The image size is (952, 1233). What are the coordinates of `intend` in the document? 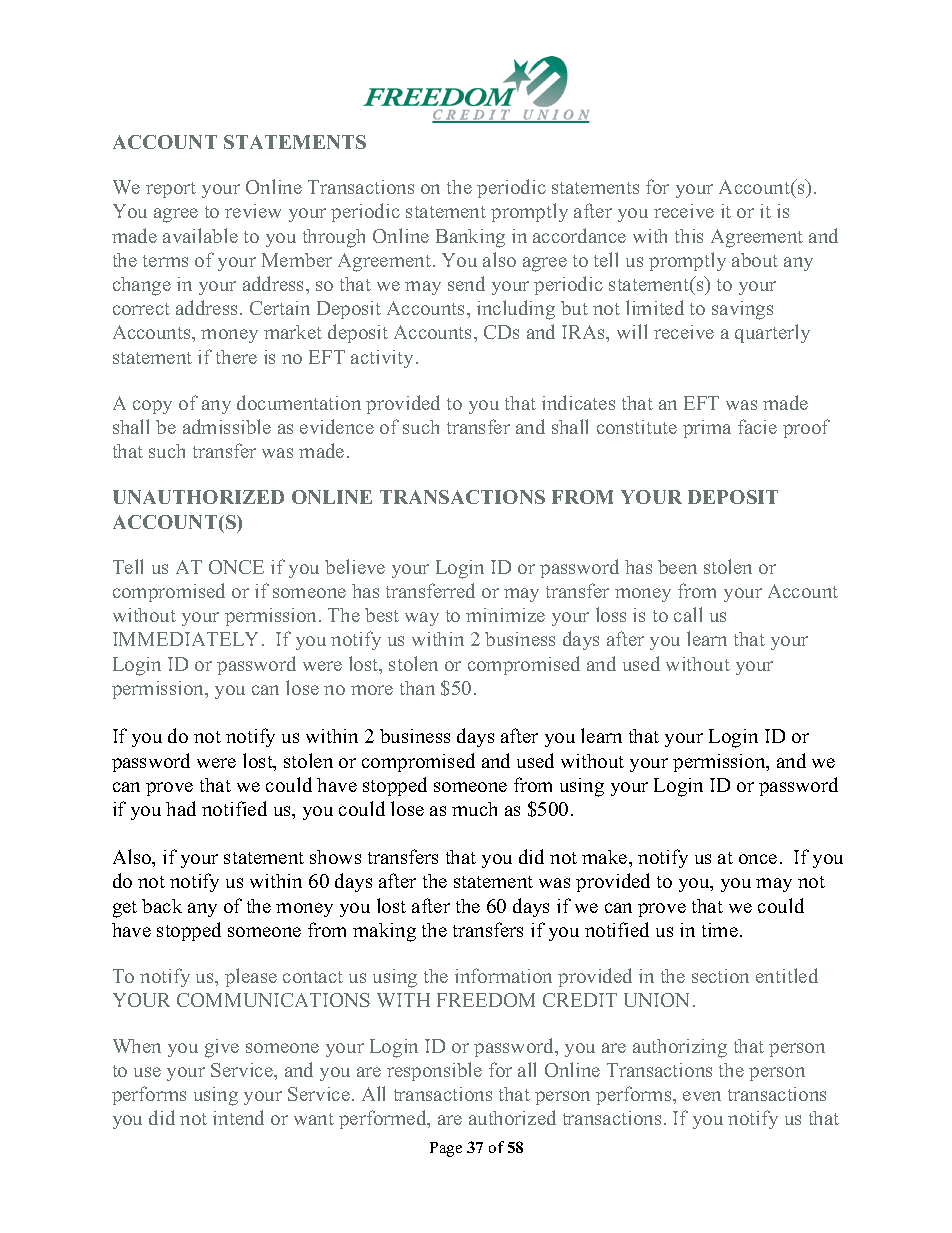 It's located at (238, 1117).
